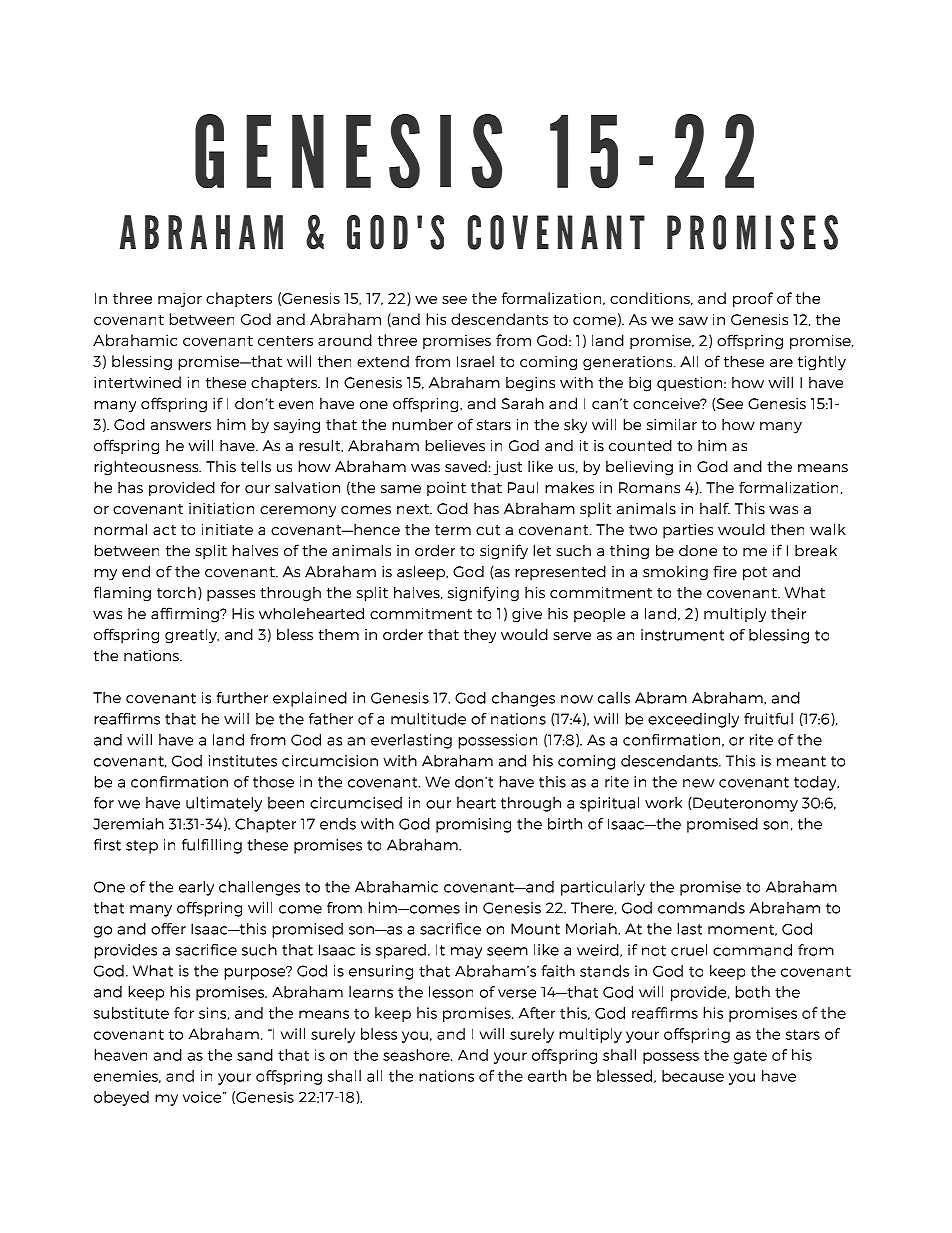 The image size is (952, 1233). I want to click on torch, so click(176, 592).
